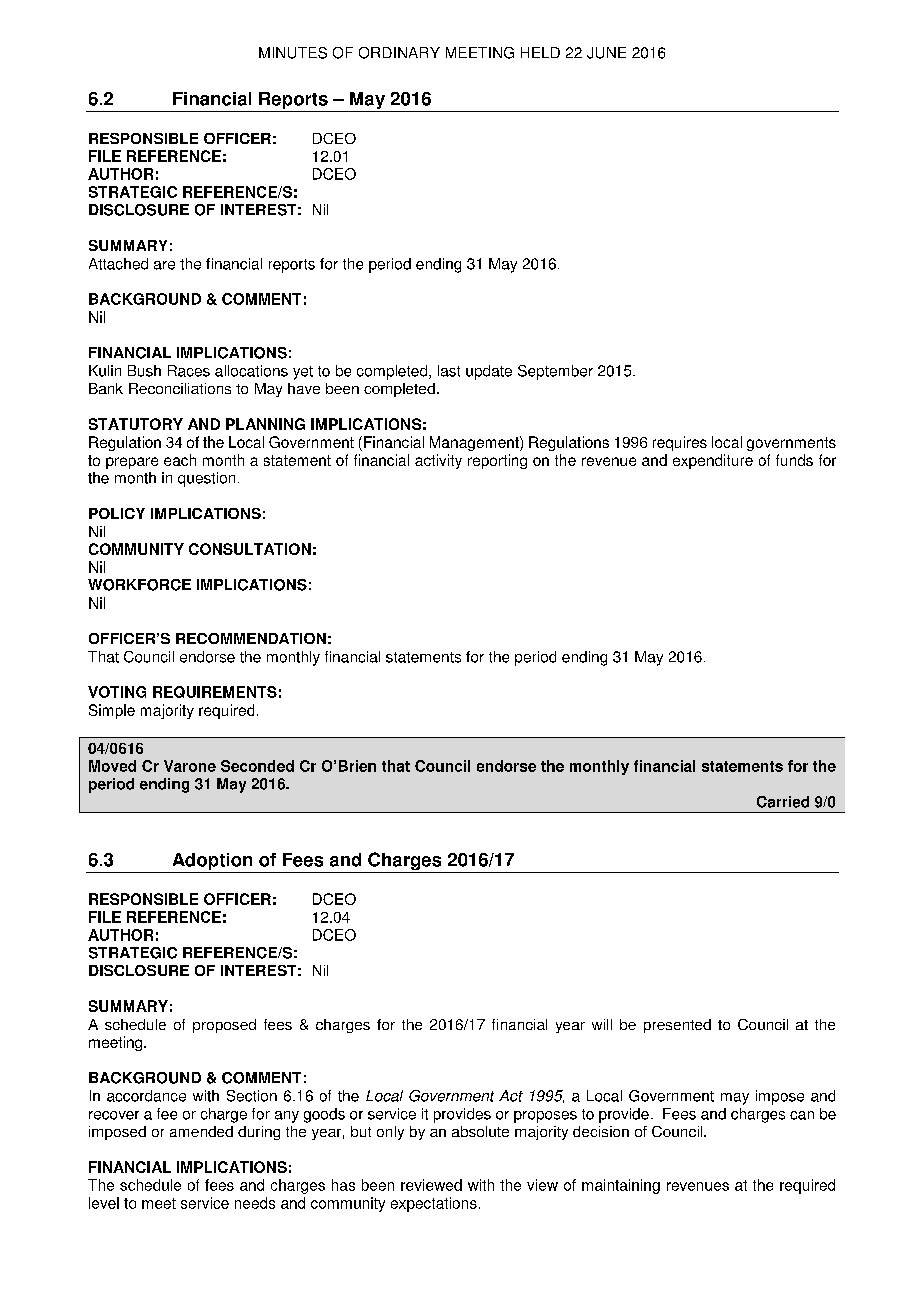 The width and height of the page is (924, 1308). Describe the element at coordinates (783, 802) in the page. I see `Carried` at that location.
